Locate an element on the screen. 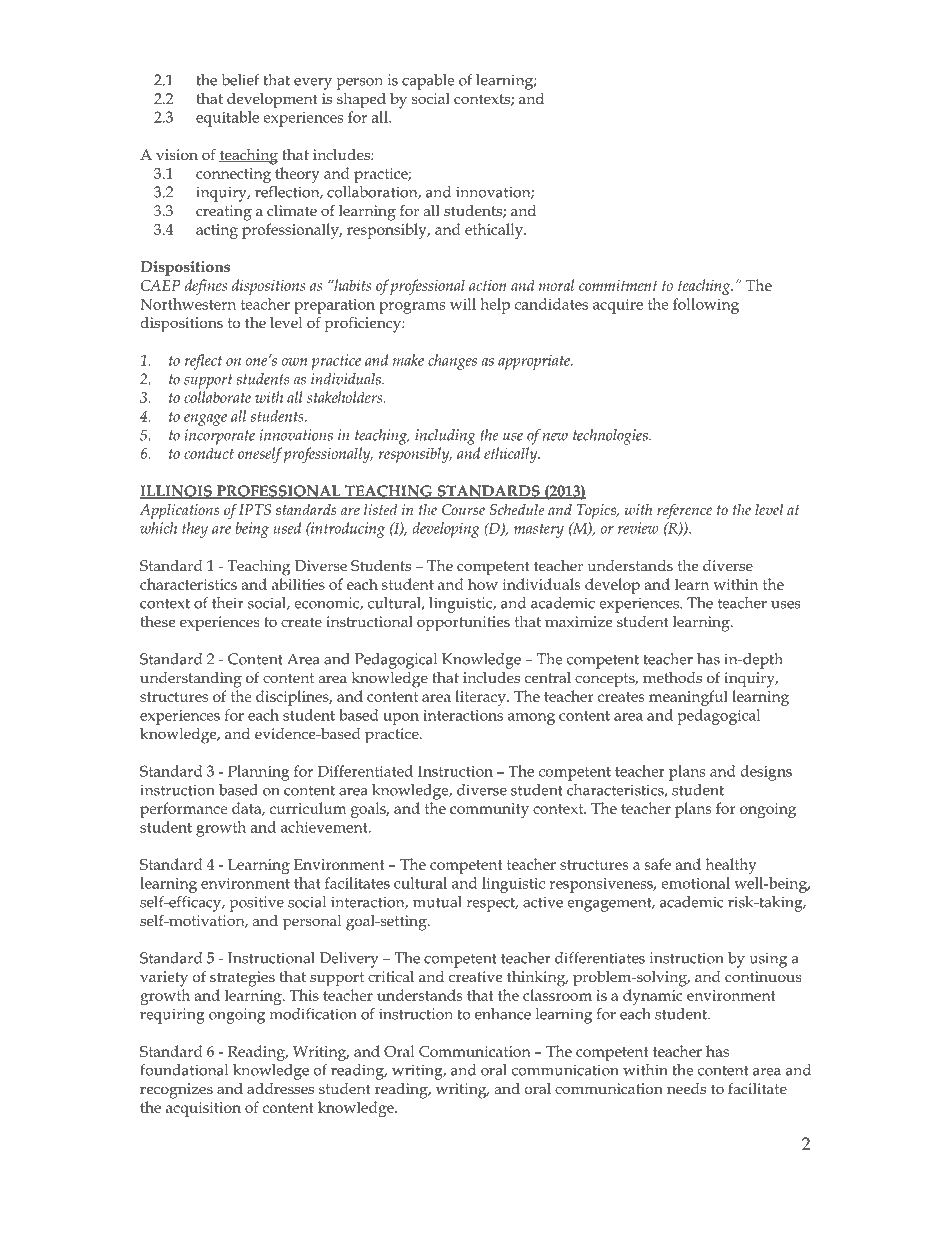  addresses is located at coordinates (280, 1088).
